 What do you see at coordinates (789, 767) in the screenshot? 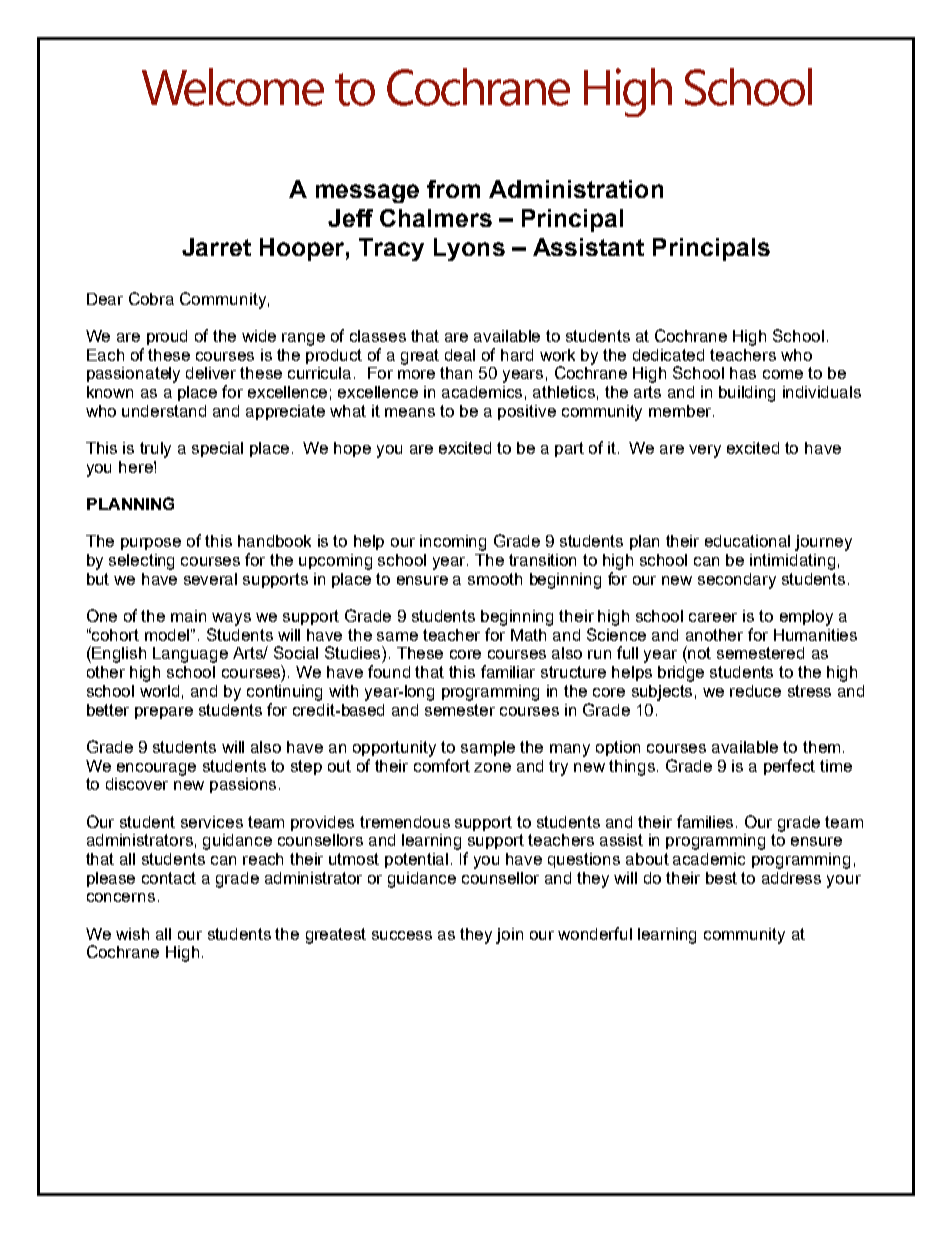
I see `perfect` at bounding box center [789, 767].
